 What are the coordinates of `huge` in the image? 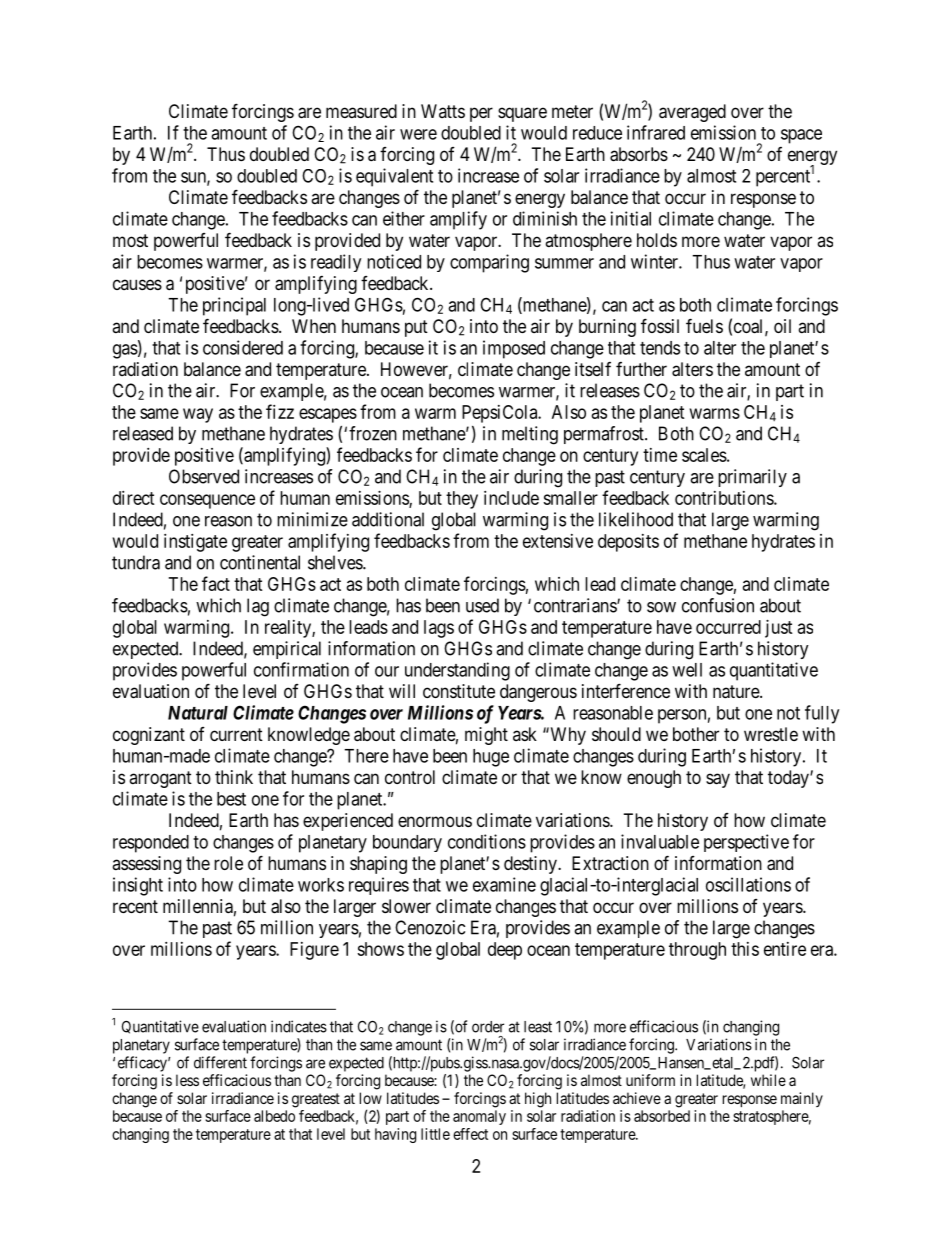 It's located at (491, 758).
